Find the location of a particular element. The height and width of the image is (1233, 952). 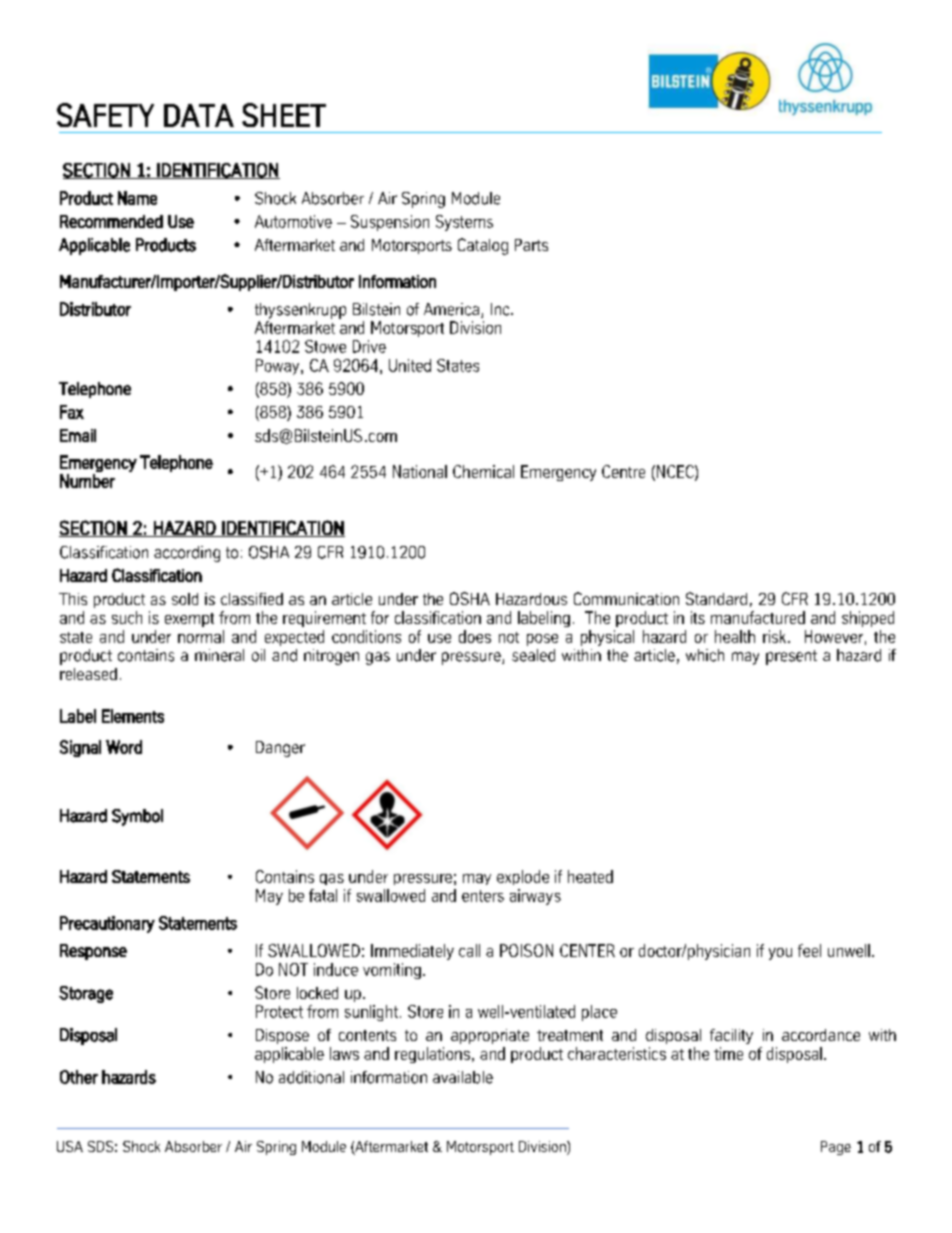

risk is located at coordinates (776, 636).
